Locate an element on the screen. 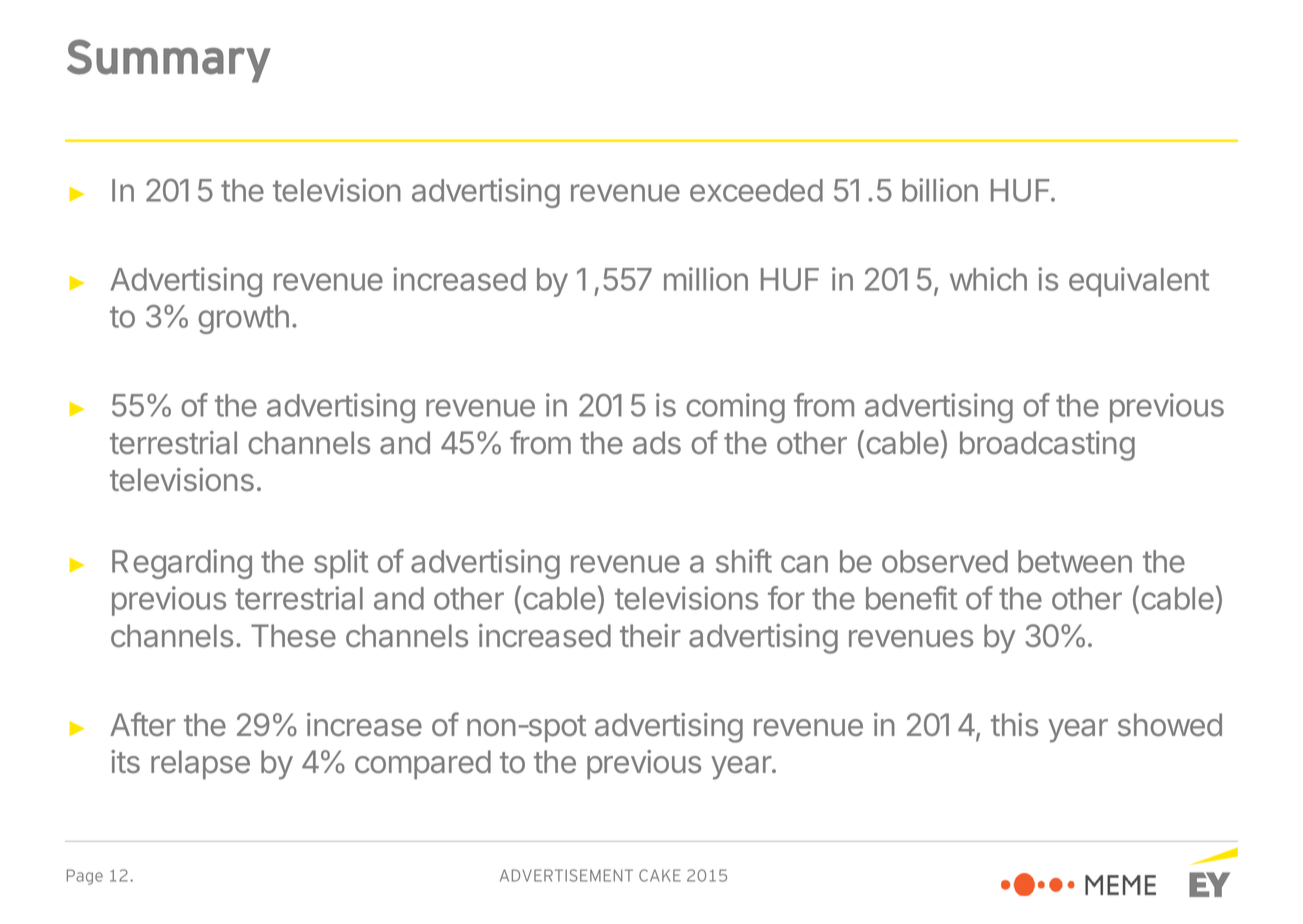 The width and height of the screenshot is (1303, 924). broadcasting is located at coordinates (1047, 446).
